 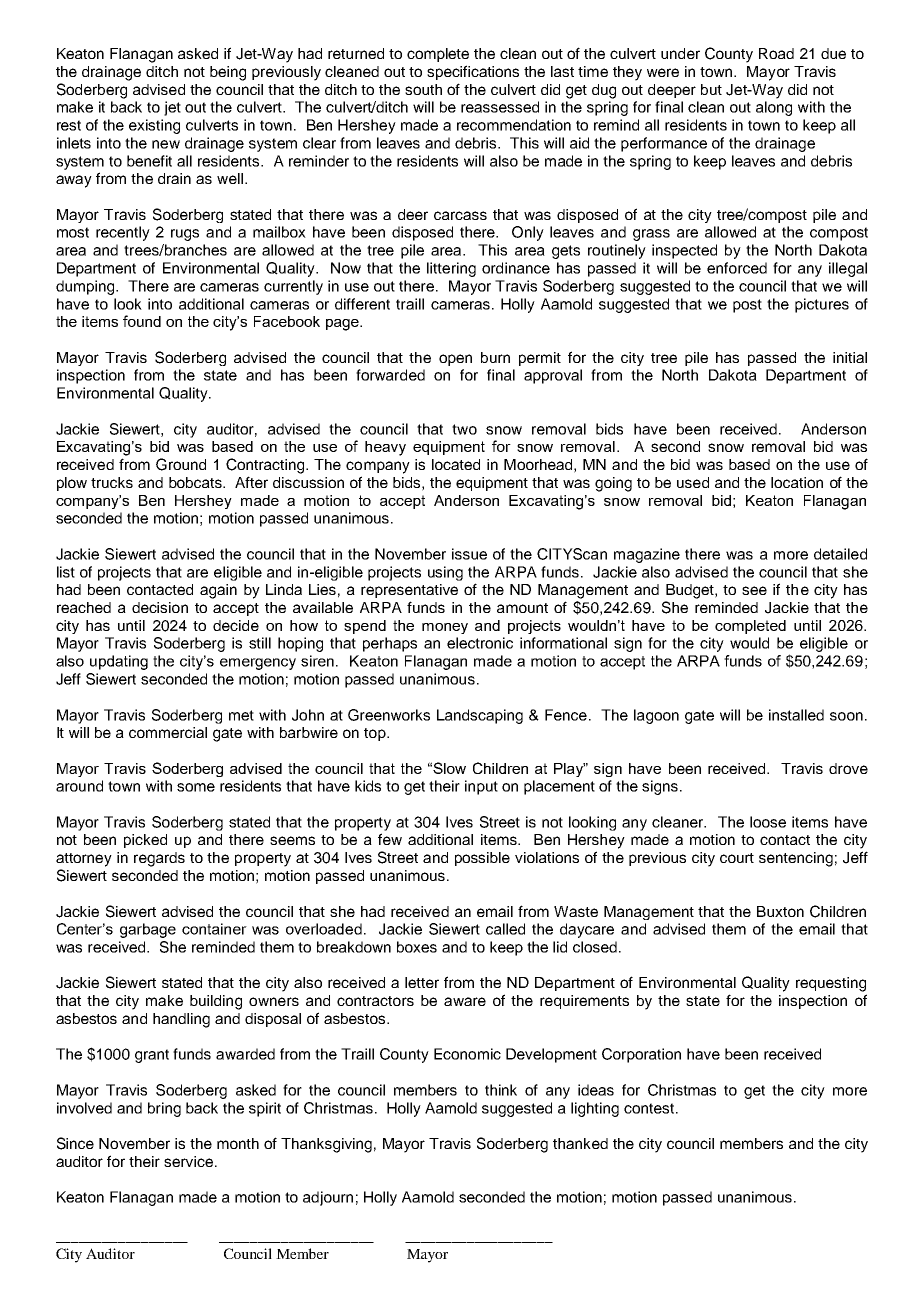 I want to click on input, so click(x=481, y=787).
